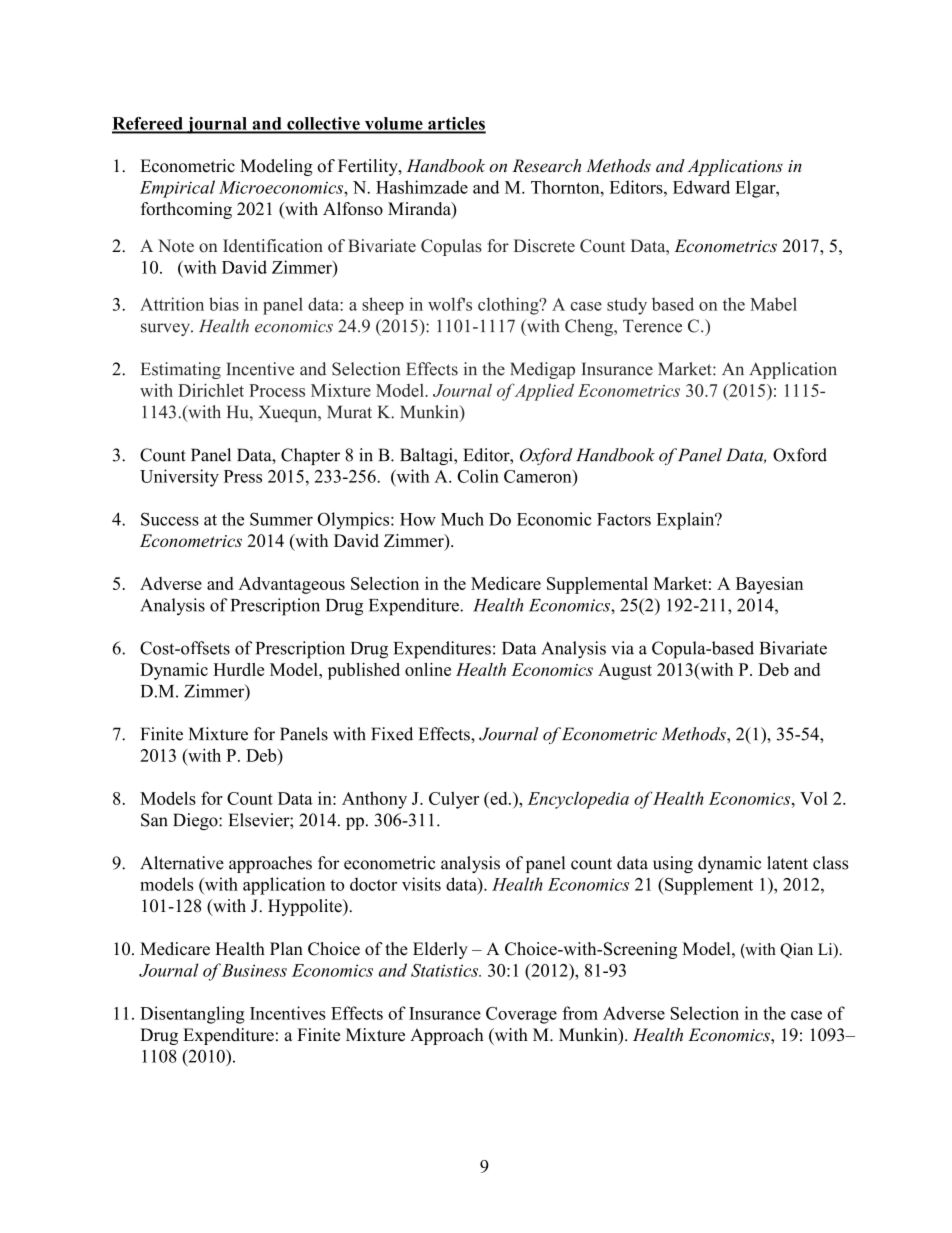 This document has height=1233, width=952. What do you see at coordinates (796, 951) in the document?
I see `Qian` at bounding box center [796, 951].
